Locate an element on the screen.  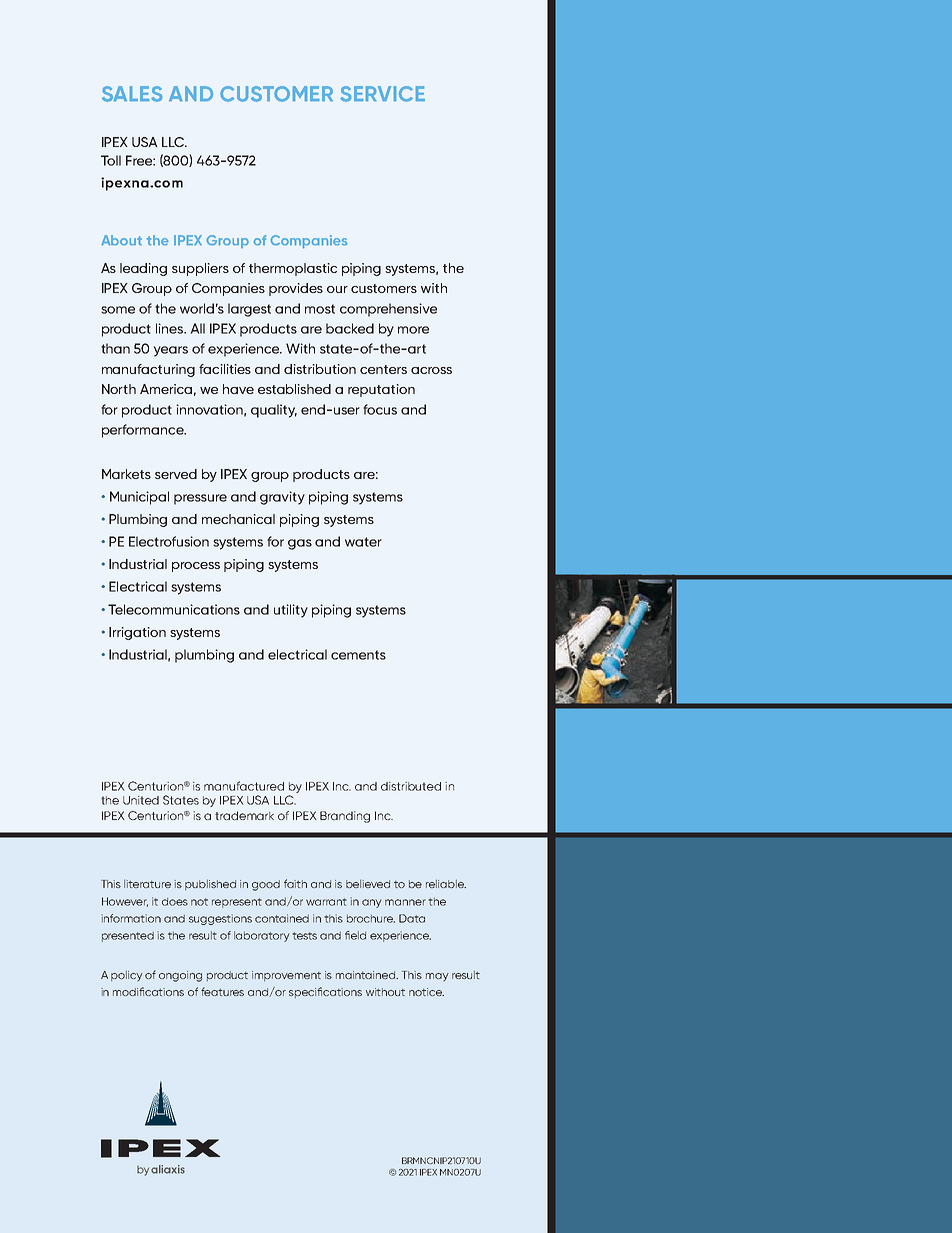
improvement is located at coordinates (286, 976).
